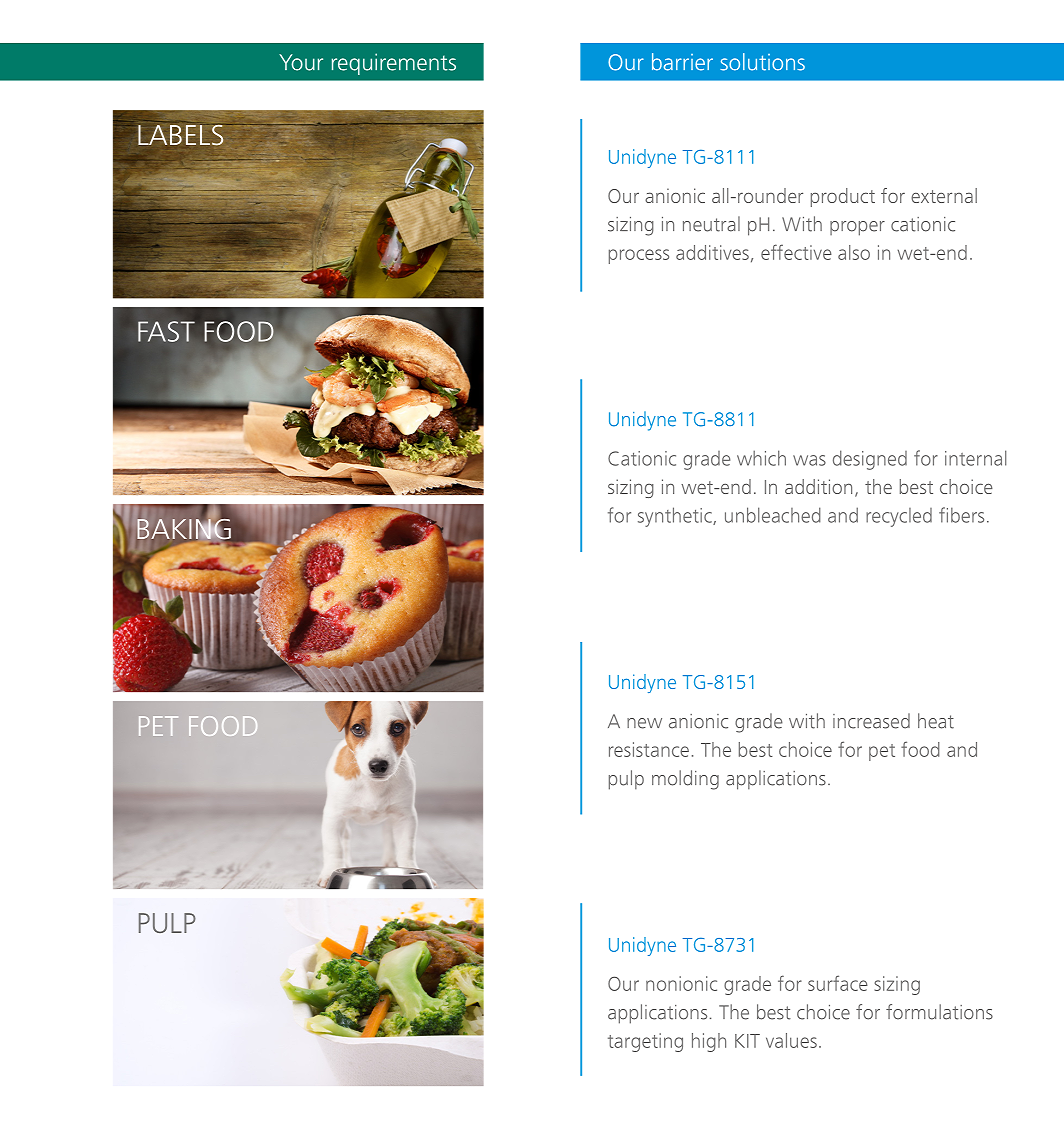 The image size is (1064, 1129). Describe the element at coordinates (676, 517) in the image. I see `synthetic` at that location.
